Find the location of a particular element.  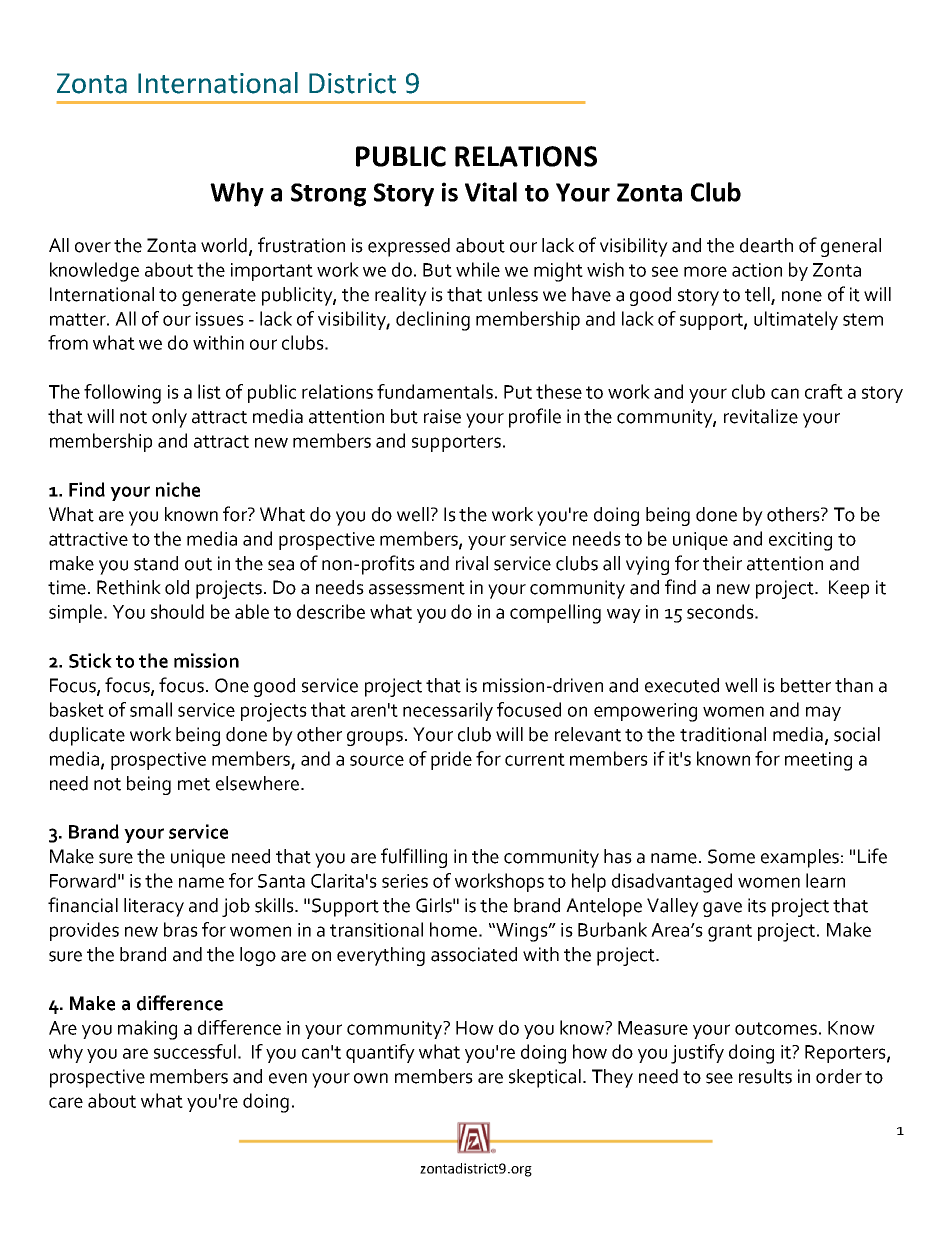

better is located at coordinates (806, 685).
